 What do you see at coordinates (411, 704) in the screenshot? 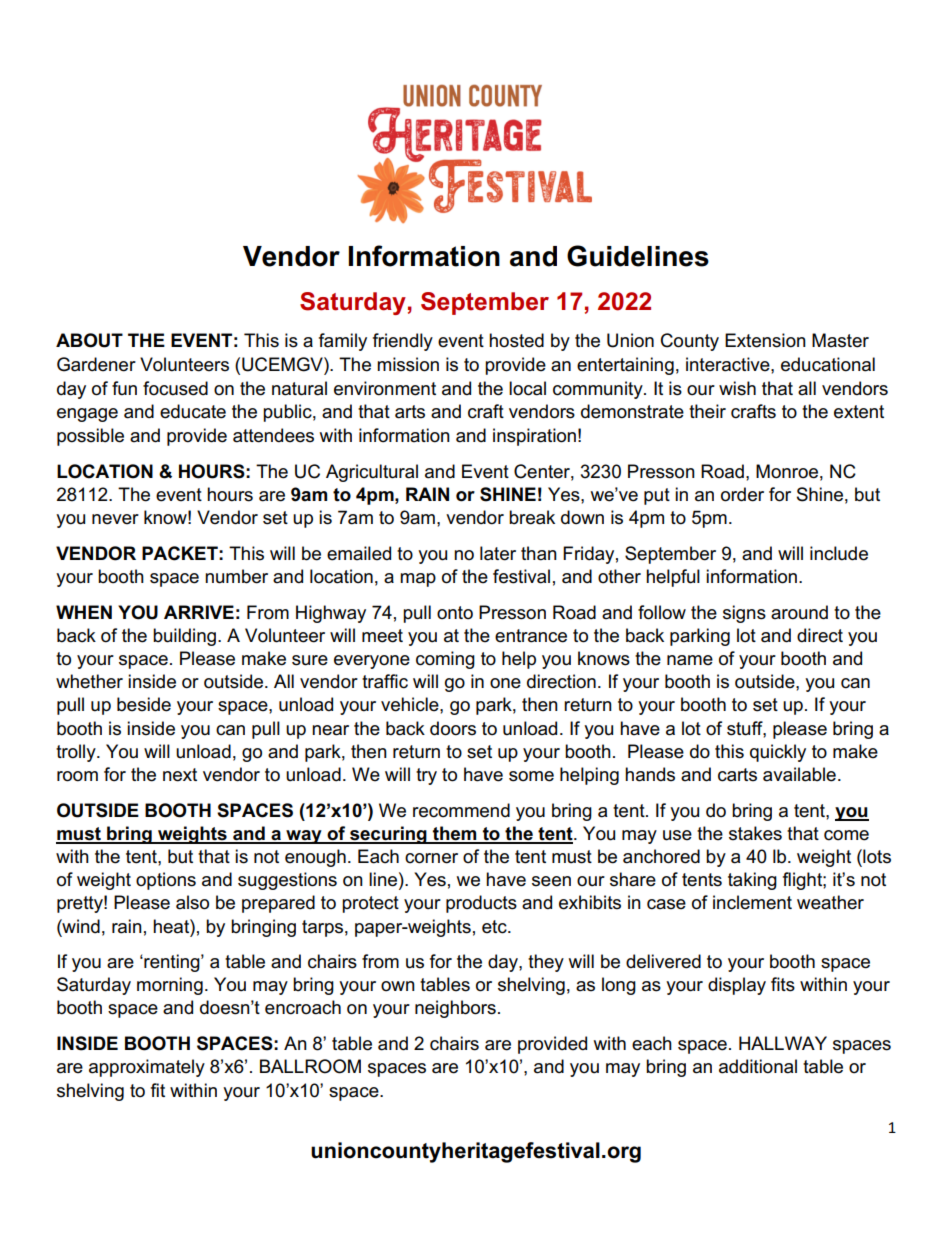
I see `vehicle` at bounding box center [411, 704].
